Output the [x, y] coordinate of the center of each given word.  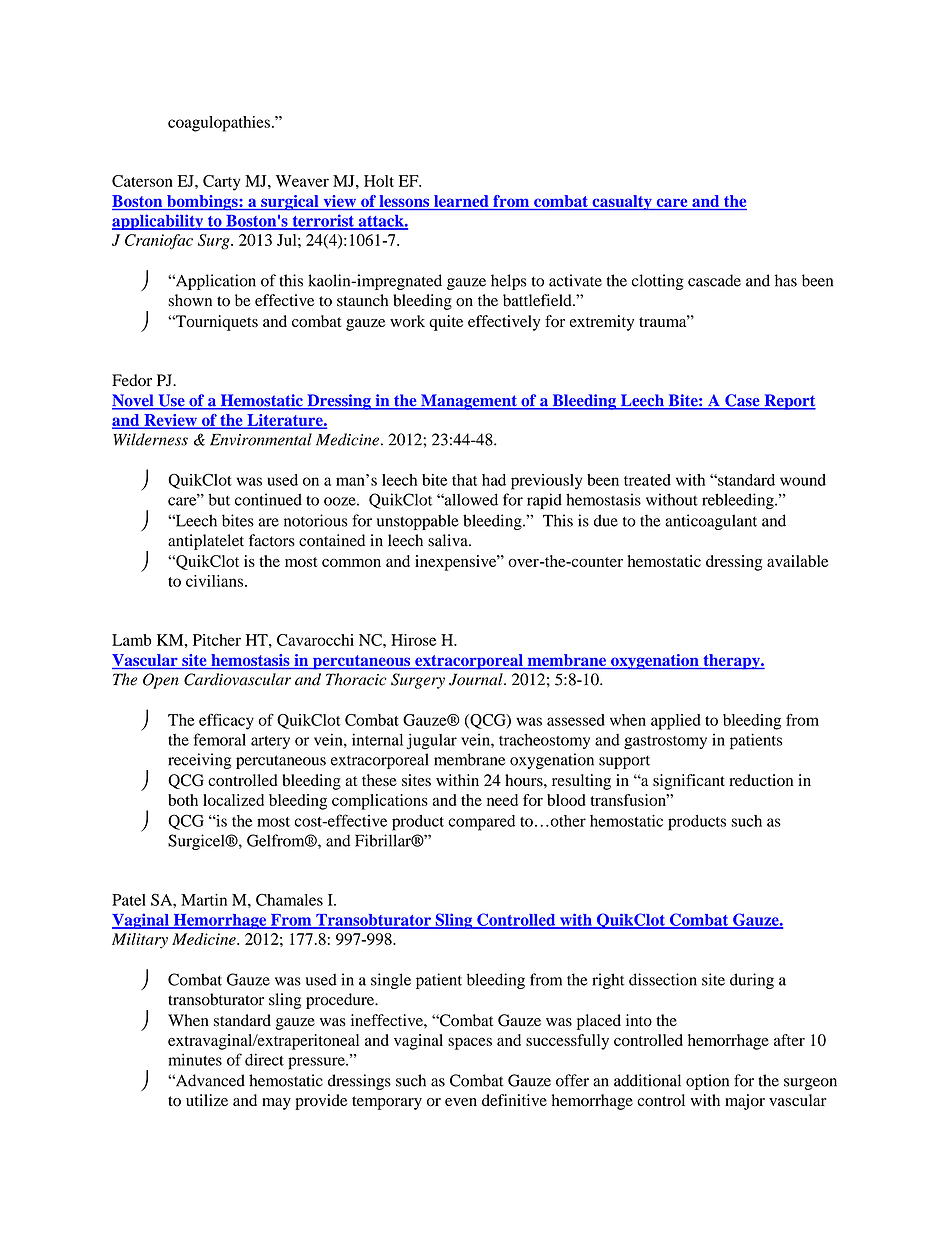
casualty [622, 203]
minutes [195, 1059]
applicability [159, 222]
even [461, 1102]
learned [461, 202]
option [707, 1082]
